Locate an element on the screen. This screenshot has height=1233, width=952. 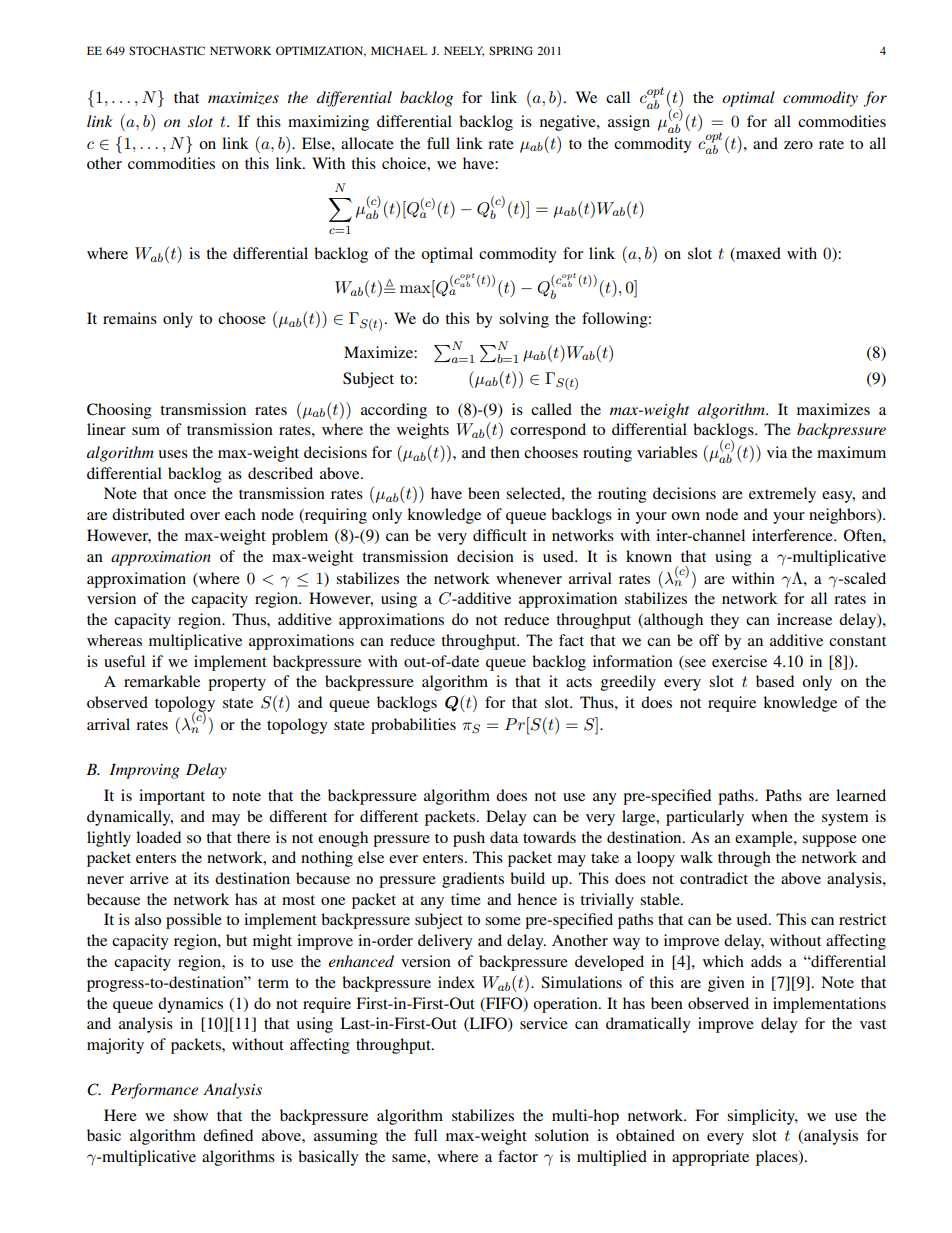
zero is located at coordinates (798, 145).
